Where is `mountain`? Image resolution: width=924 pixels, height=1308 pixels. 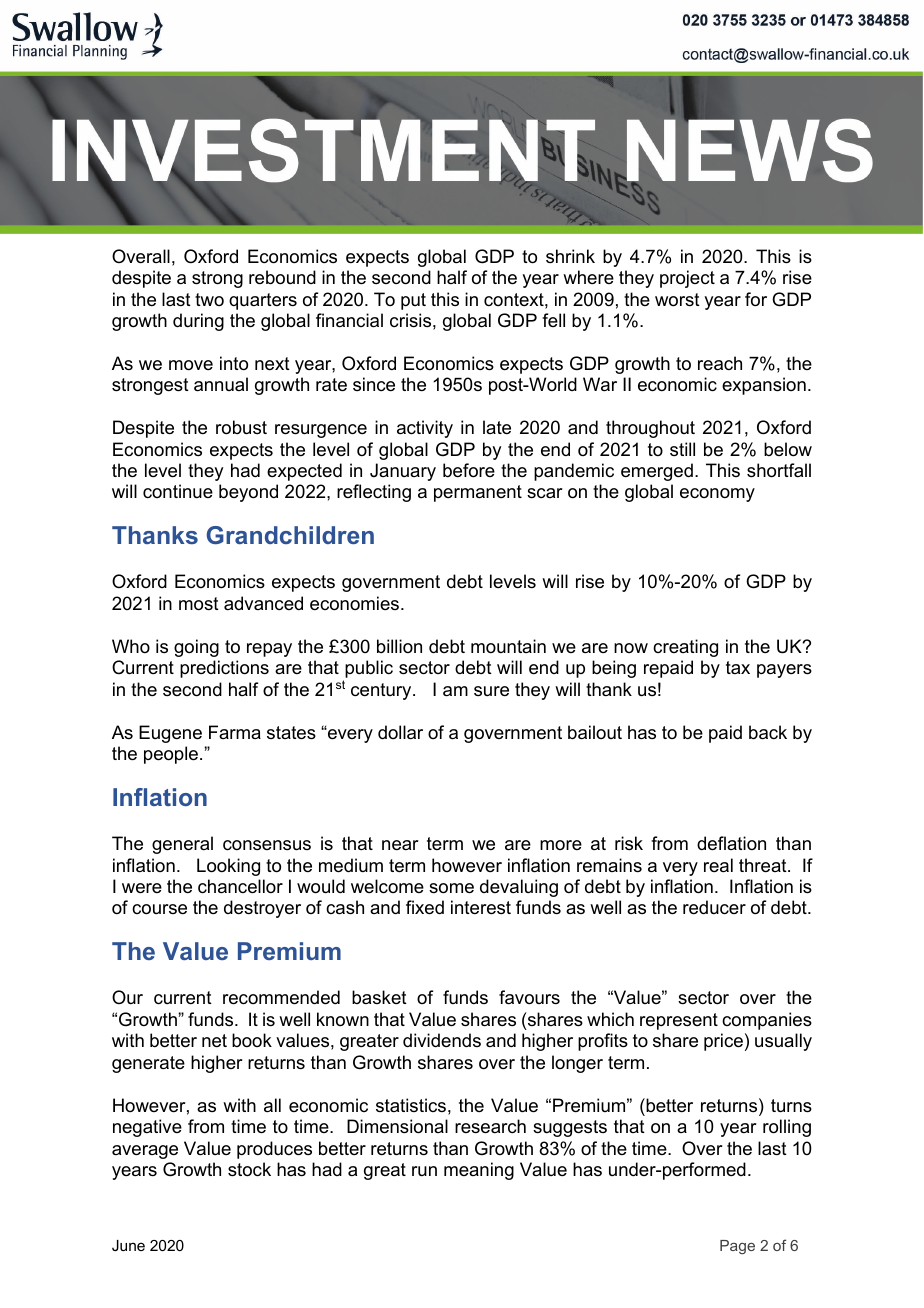 mountain is located at coordinates (508, 646).
